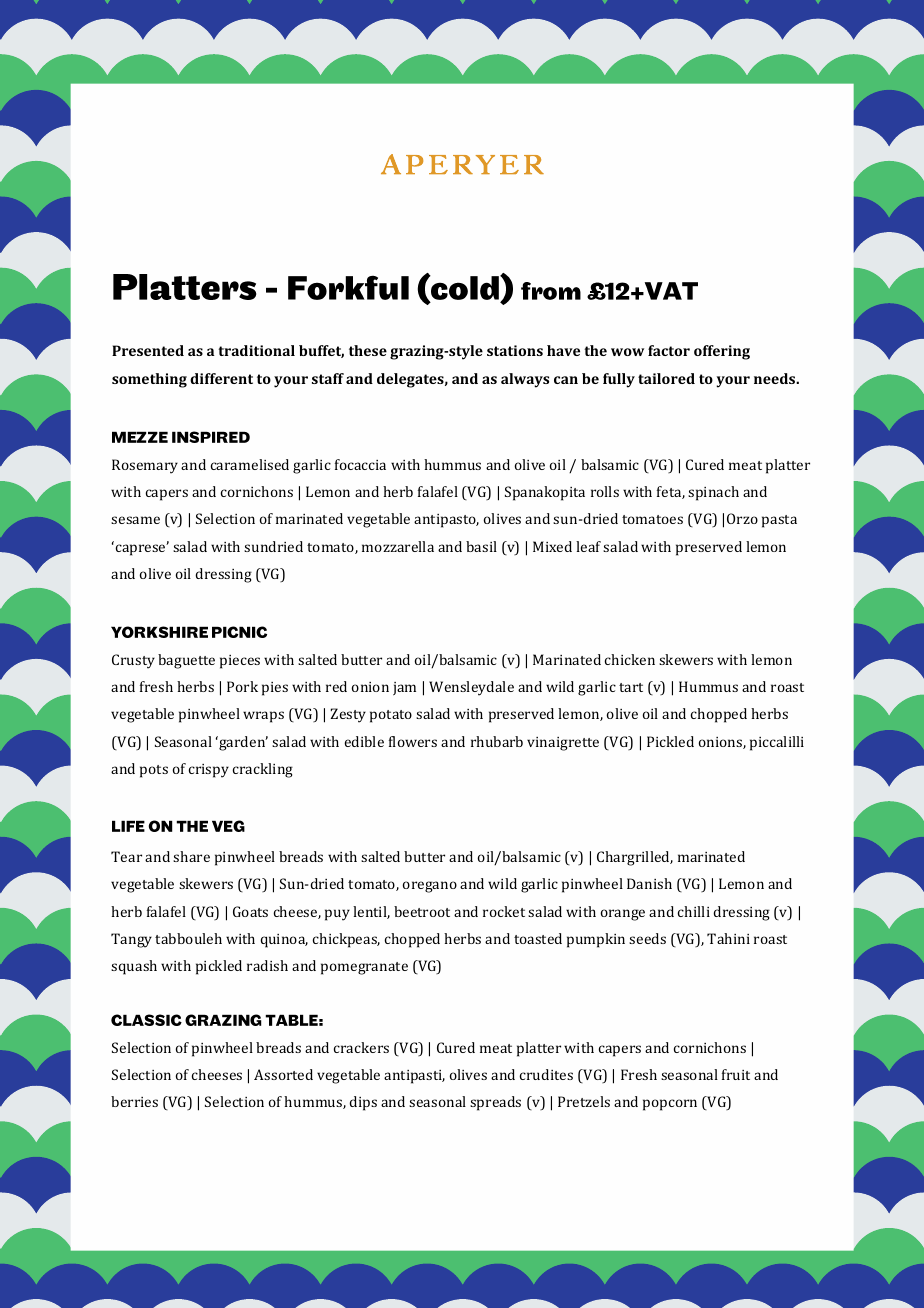 The image size is (924, 1308). Describe the element at coordinates (779, 521) in the screenshot. I see `pasta` at that location.
